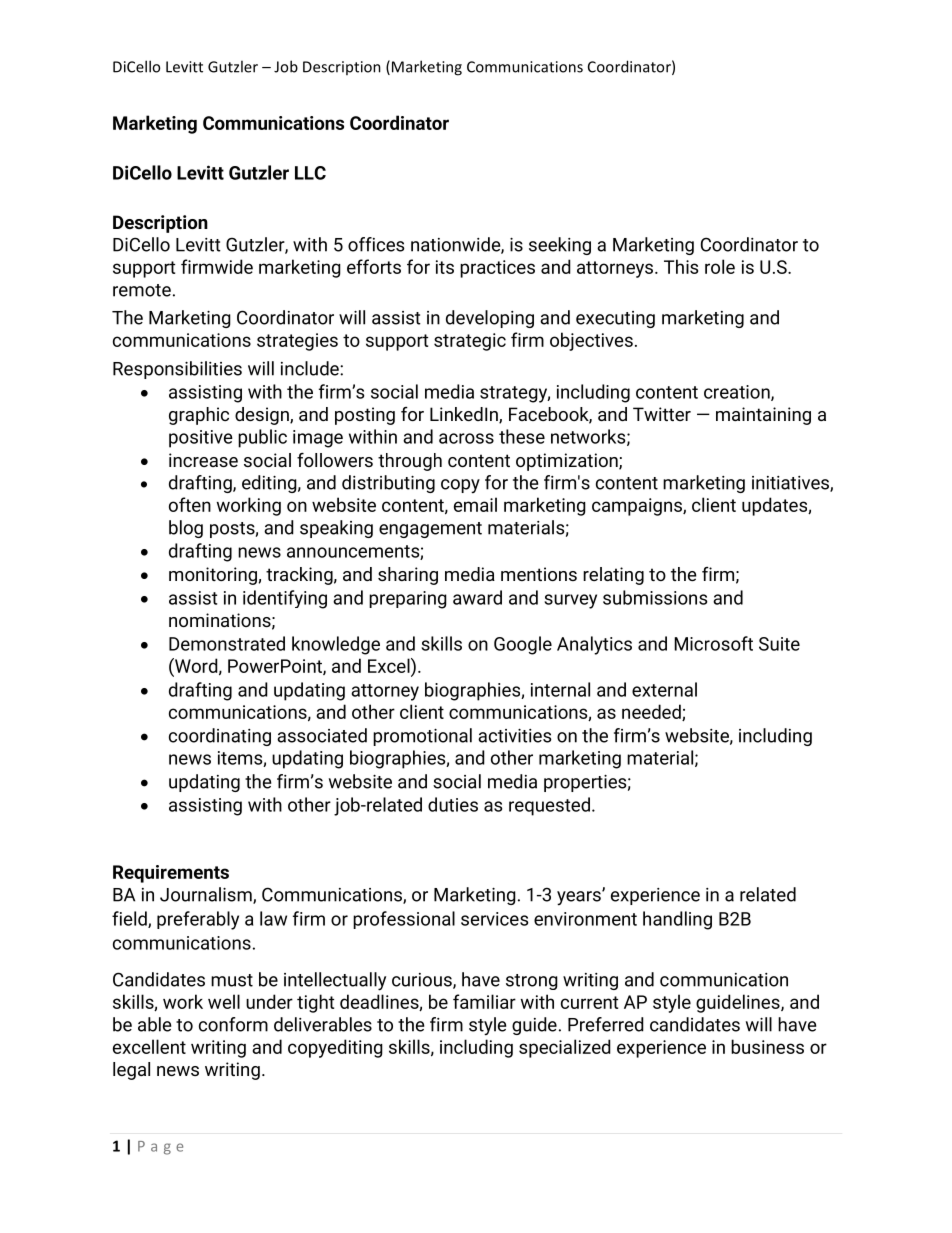 The height and width of the page is (1233, 952). What do you see at coordinates (664, 689) in the page?
I see `external` at bounding box center [664, 689].
